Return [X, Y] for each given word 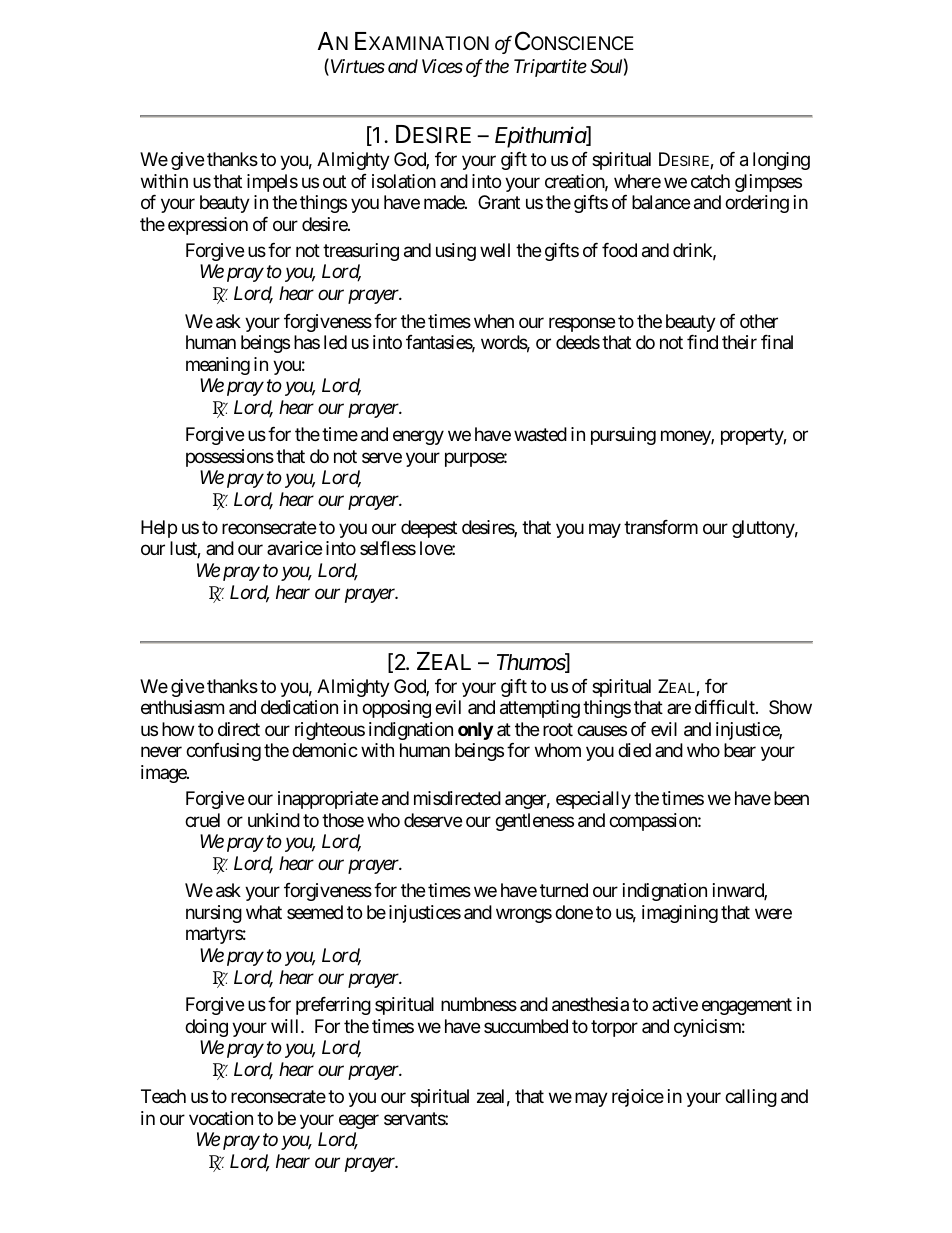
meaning [218, 366]
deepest [429, 529]
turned [564, 890]
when [494, 321]
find [702, 342]
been [791, 798]
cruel [202, 820]
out [334, 181]
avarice [294, 548]
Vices [442, 66]
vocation [221, 1118]
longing [781, 161]
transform [661, 527]
